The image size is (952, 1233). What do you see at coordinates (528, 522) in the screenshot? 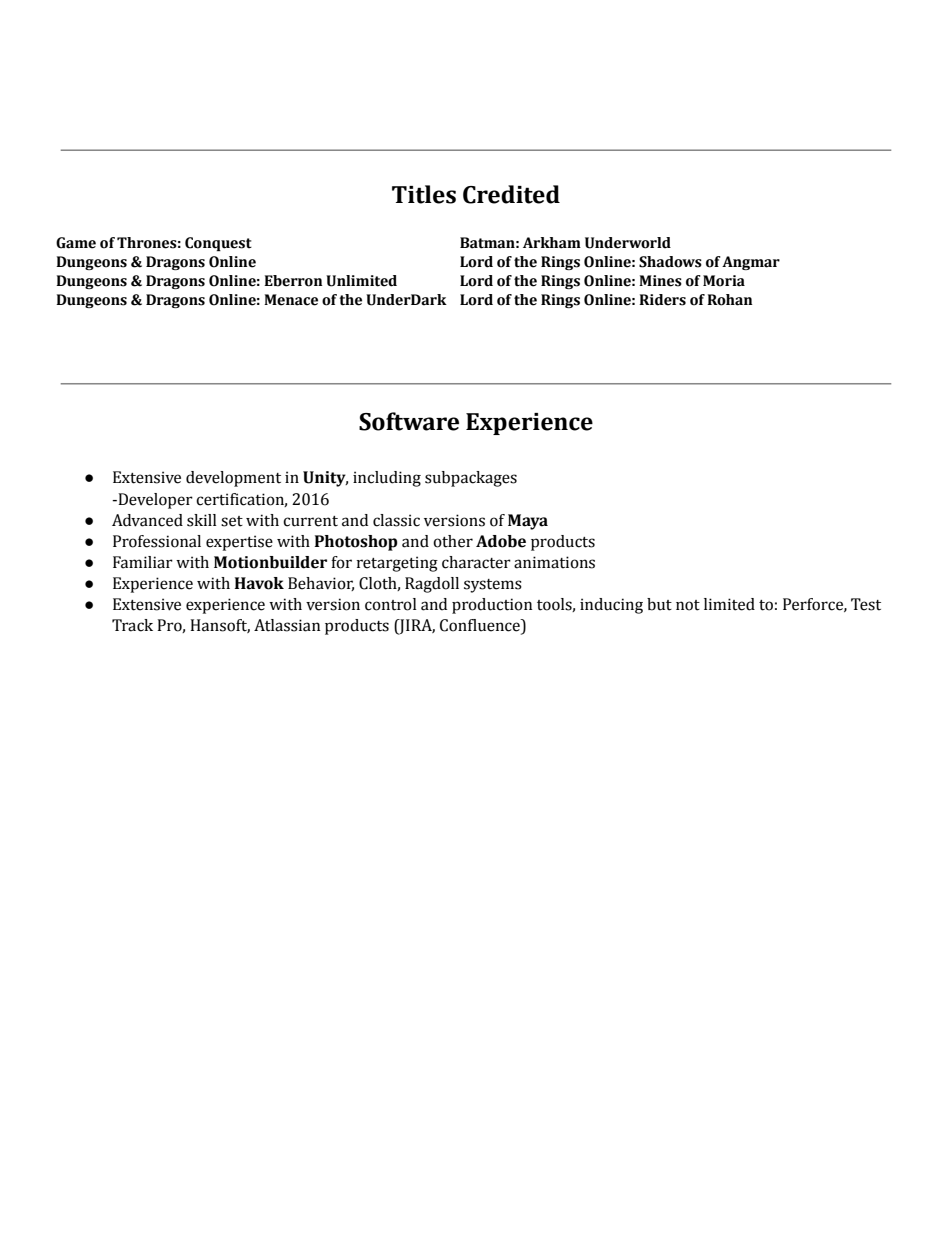
I see `Maya` at bounding box center [528, 522].
